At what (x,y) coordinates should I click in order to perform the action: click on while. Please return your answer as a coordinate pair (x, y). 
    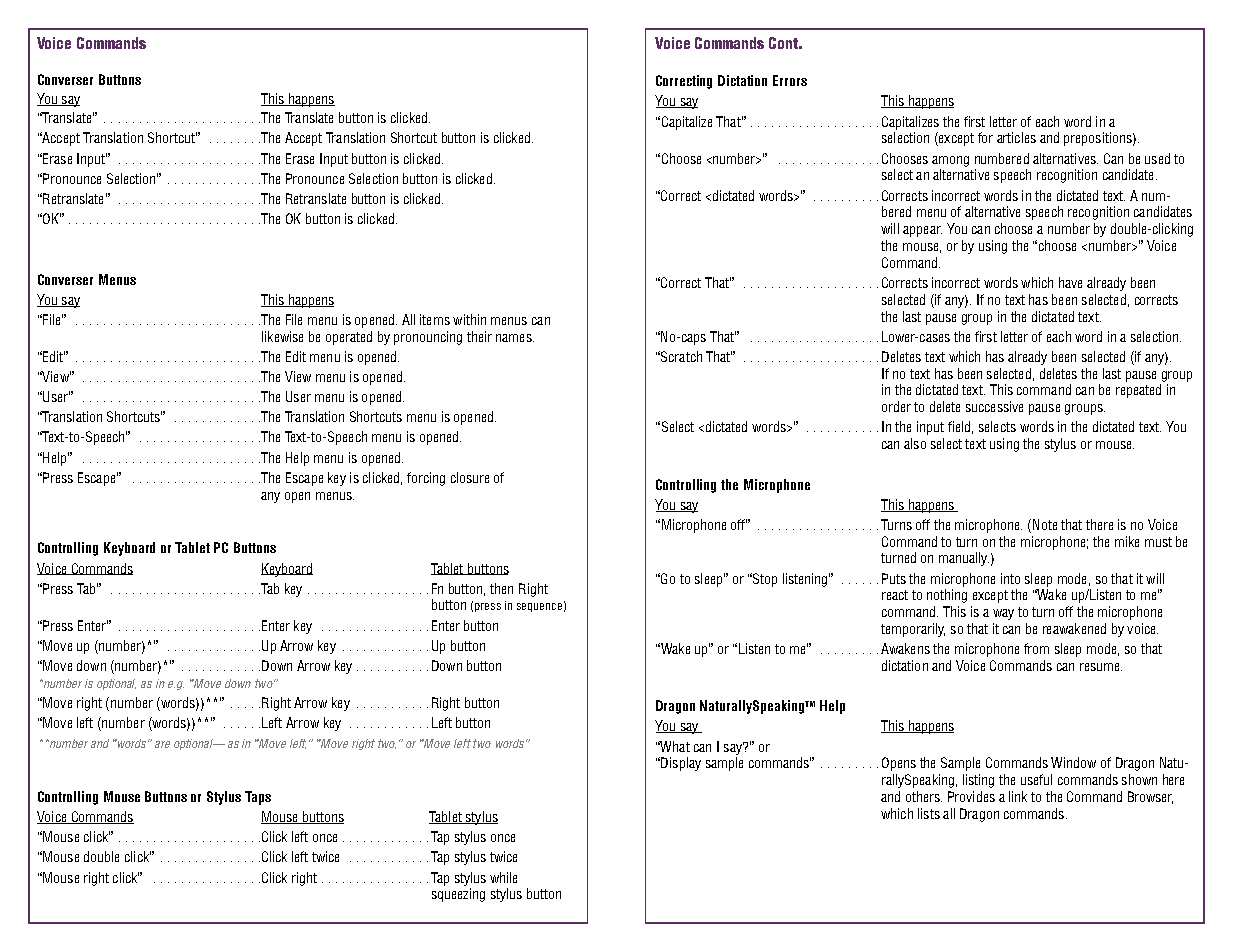
    Looking at the image, I should click on (503, 877).
